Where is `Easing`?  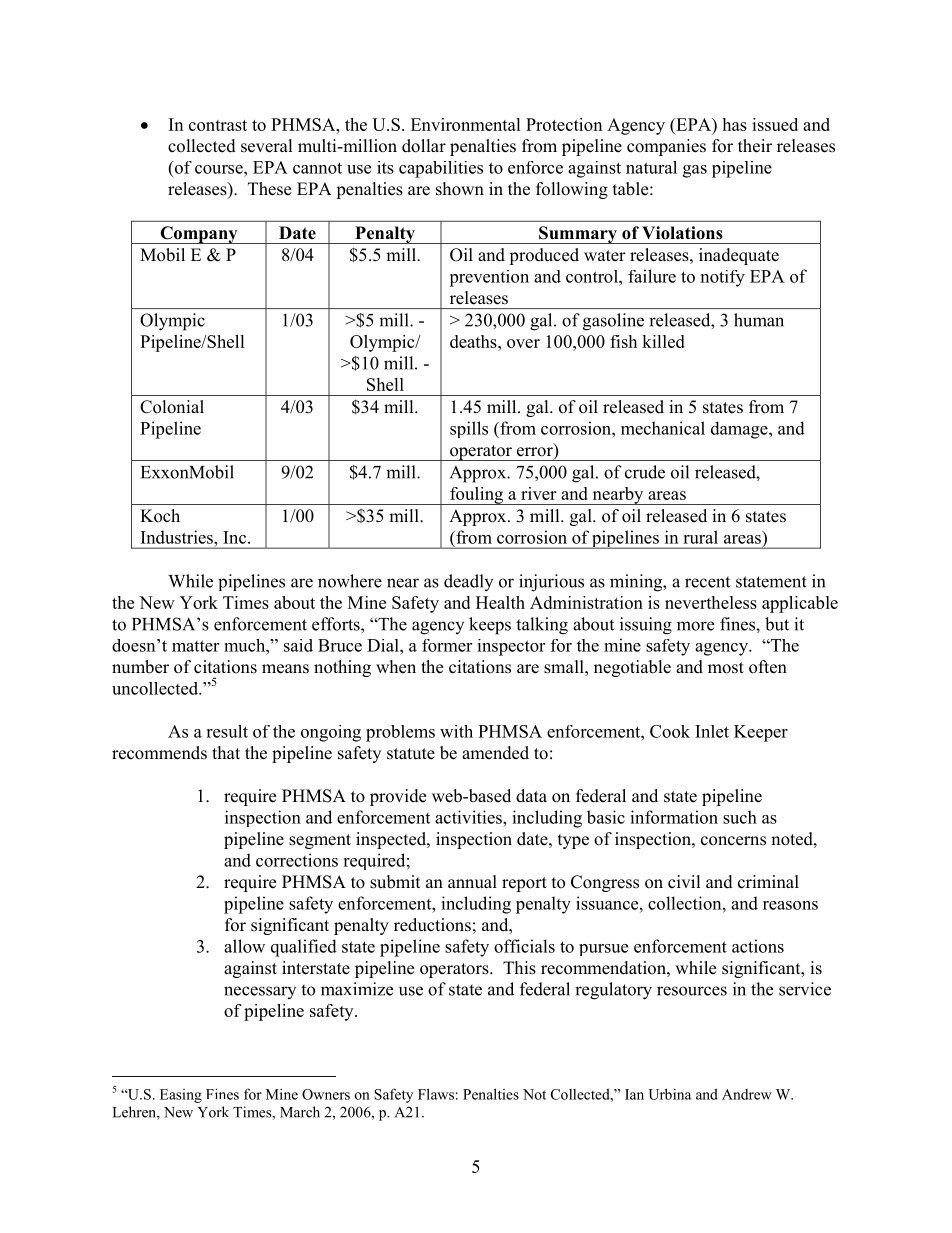
Easing is located at coordinates (181, 1096).
